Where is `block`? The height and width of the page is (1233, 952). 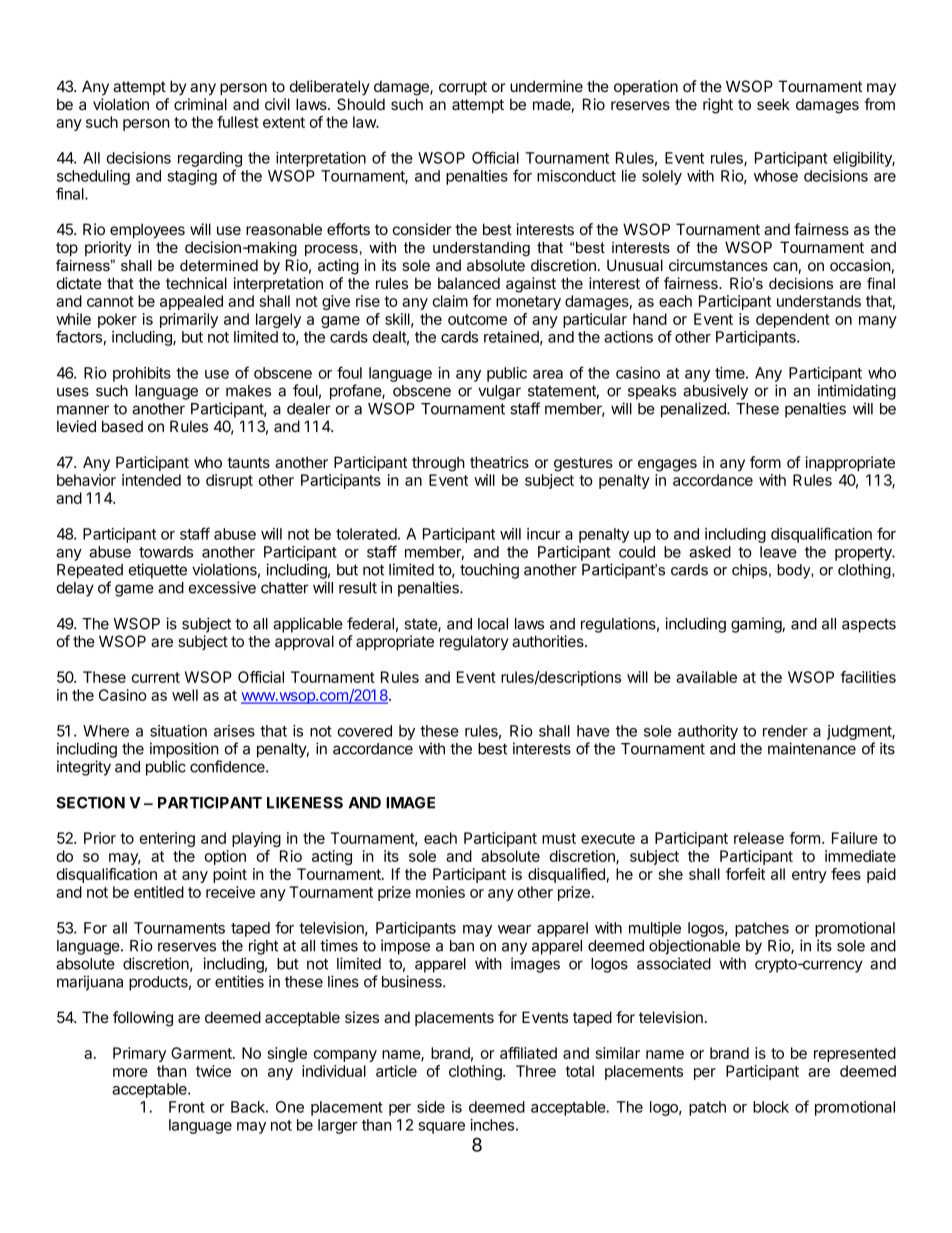 block is located at coordinates (771, 1107).
